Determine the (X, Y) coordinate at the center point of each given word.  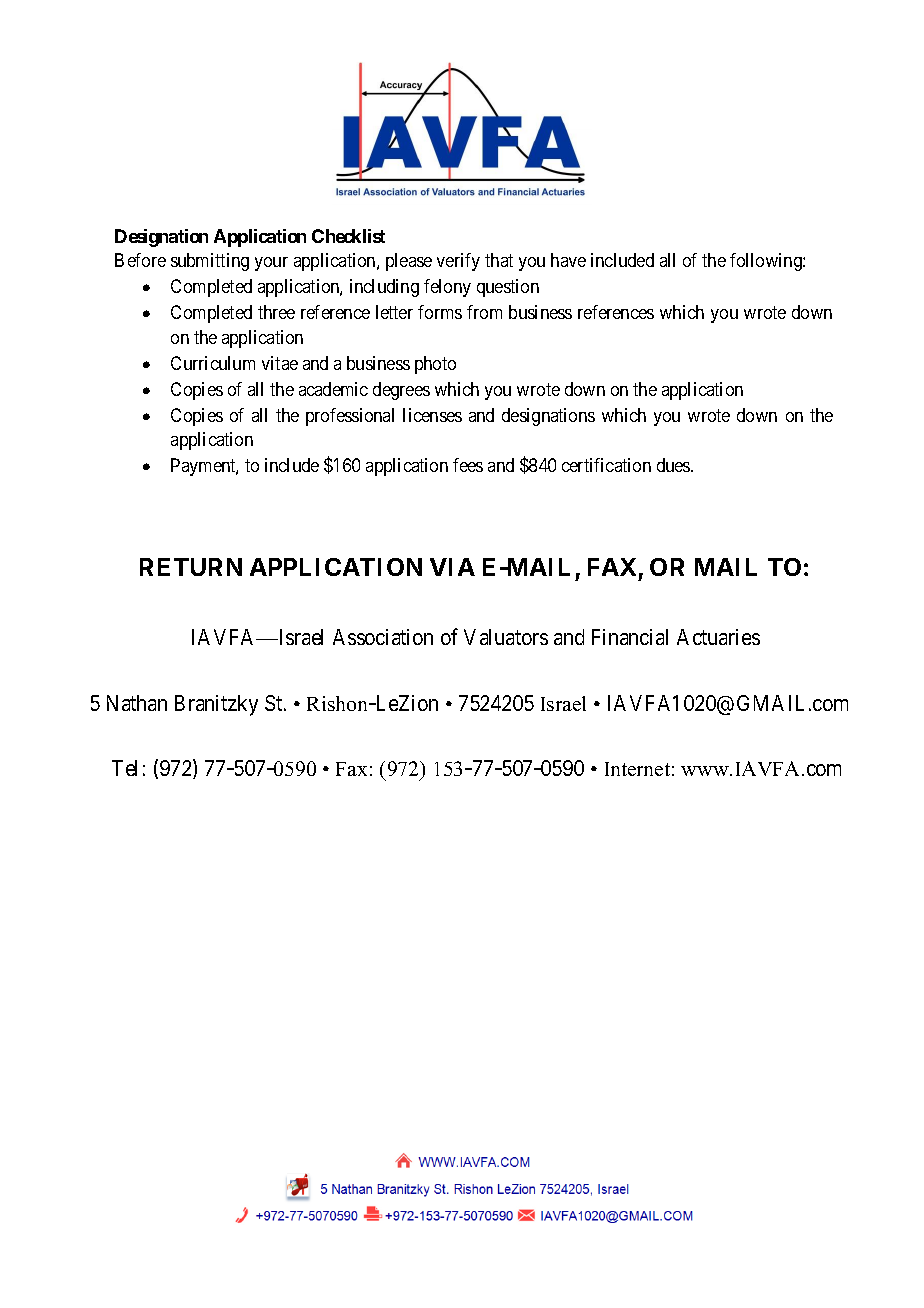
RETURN (191, 567)
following (767, 262)
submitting (210, 262)
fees (468, 465)
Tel (124, 768)
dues (674, 465)
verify (458, 262)
